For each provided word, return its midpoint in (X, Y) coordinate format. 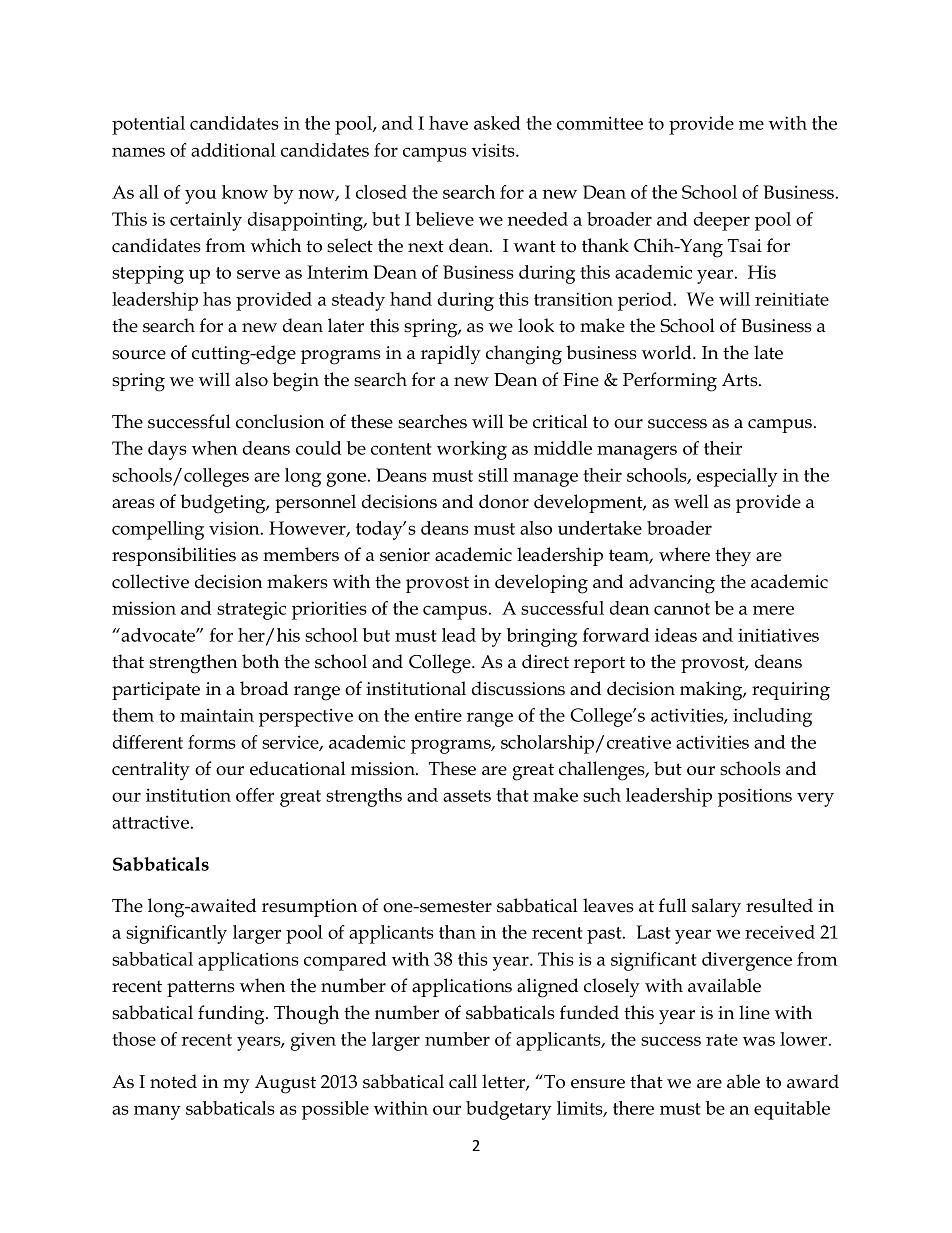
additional (233, 150)
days (167, 450)
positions (755, 797)
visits (494, 150)
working (472, 450)
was (759, 1041)
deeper (722, 221)
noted (173, 1081)
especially (737, 477)
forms (212, 742)
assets (467, 796)
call (463, 1081)
